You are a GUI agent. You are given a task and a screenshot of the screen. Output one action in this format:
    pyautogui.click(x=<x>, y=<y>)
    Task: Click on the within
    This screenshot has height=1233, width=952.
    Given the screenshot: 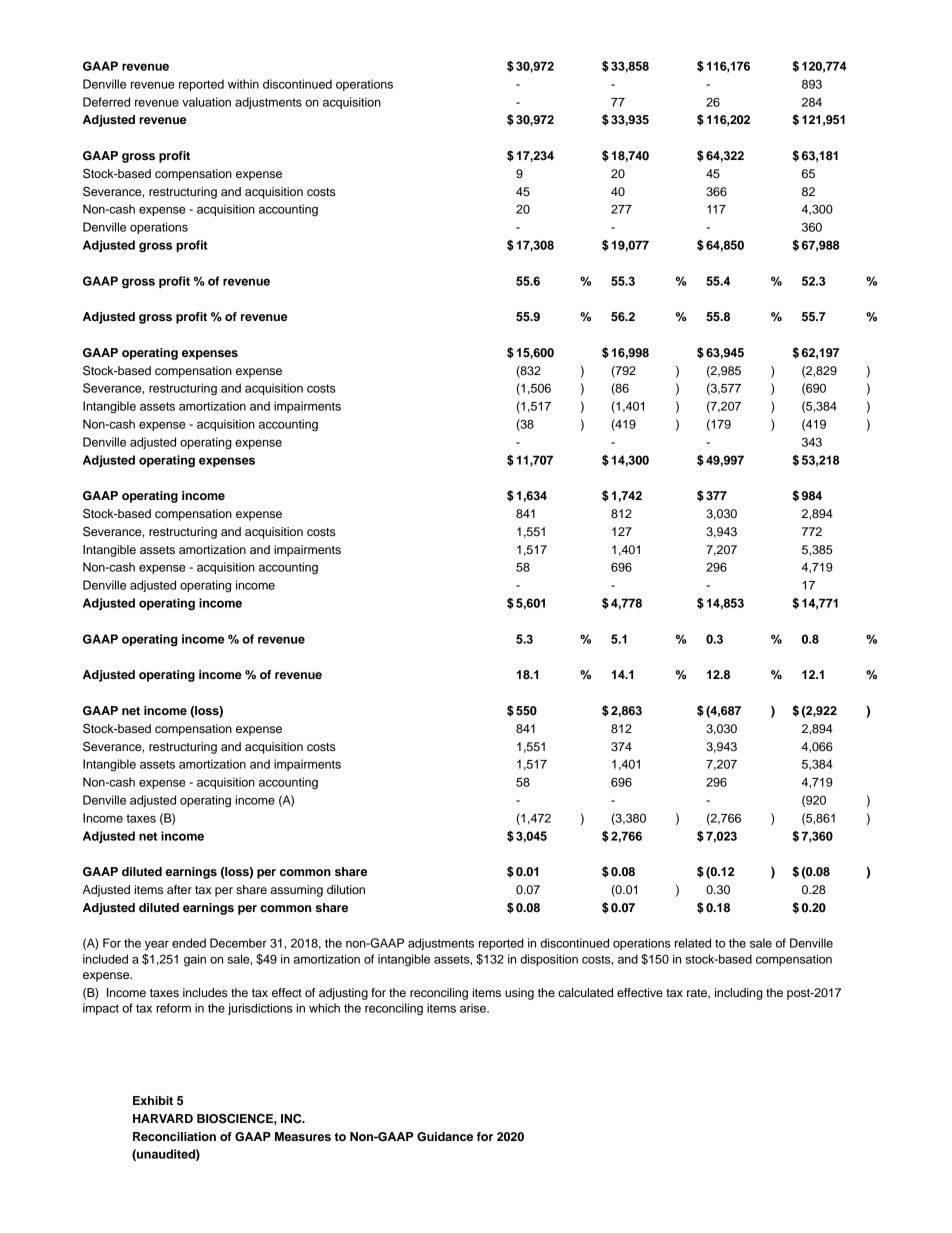 What is the action you would take?
    pyautogui.click(x=243, y=84)
